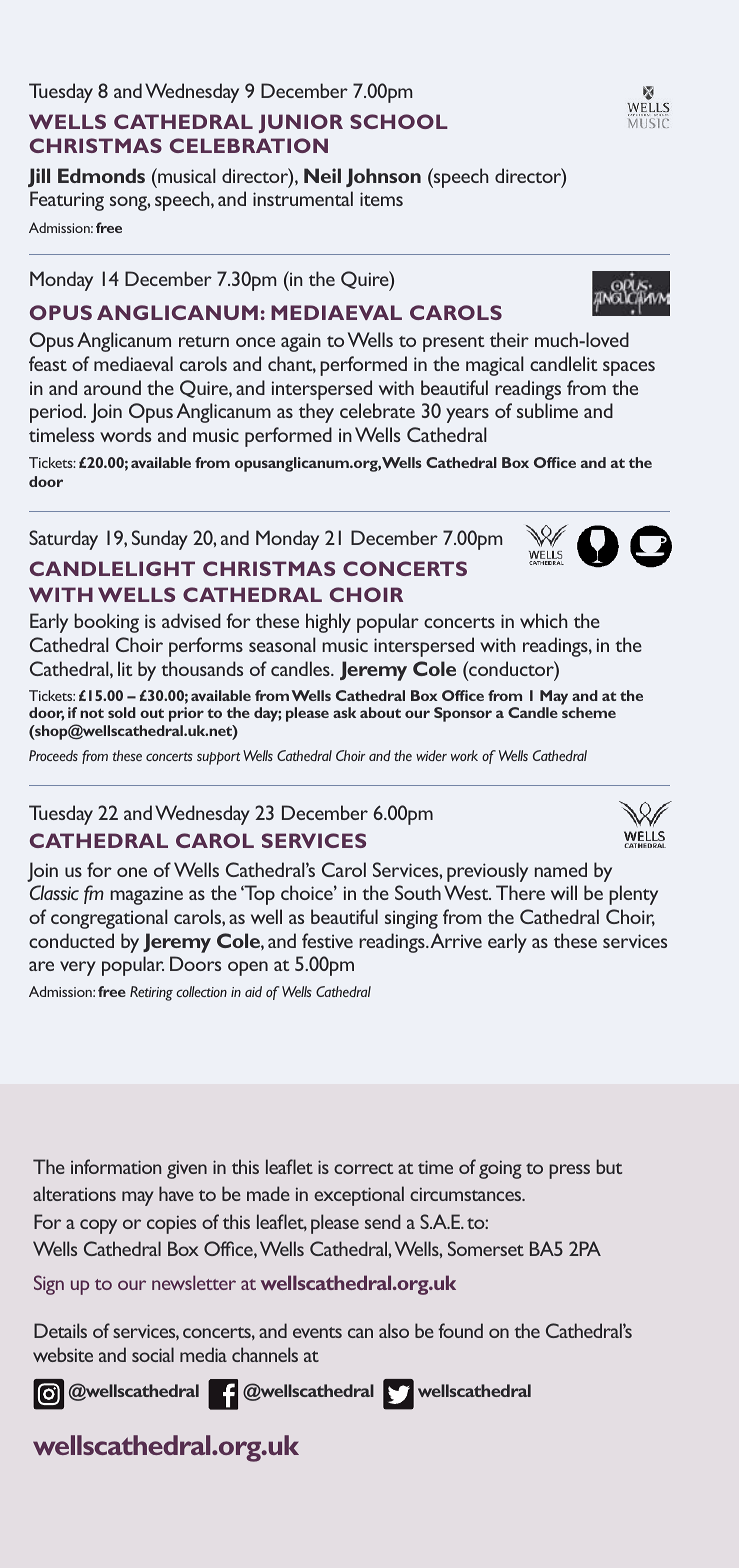 The height and width of the document is (1568, 739). What do you see at coordinates (101, 175) in the document?
I see `Edmonds` at bounding box center [101, 175].
